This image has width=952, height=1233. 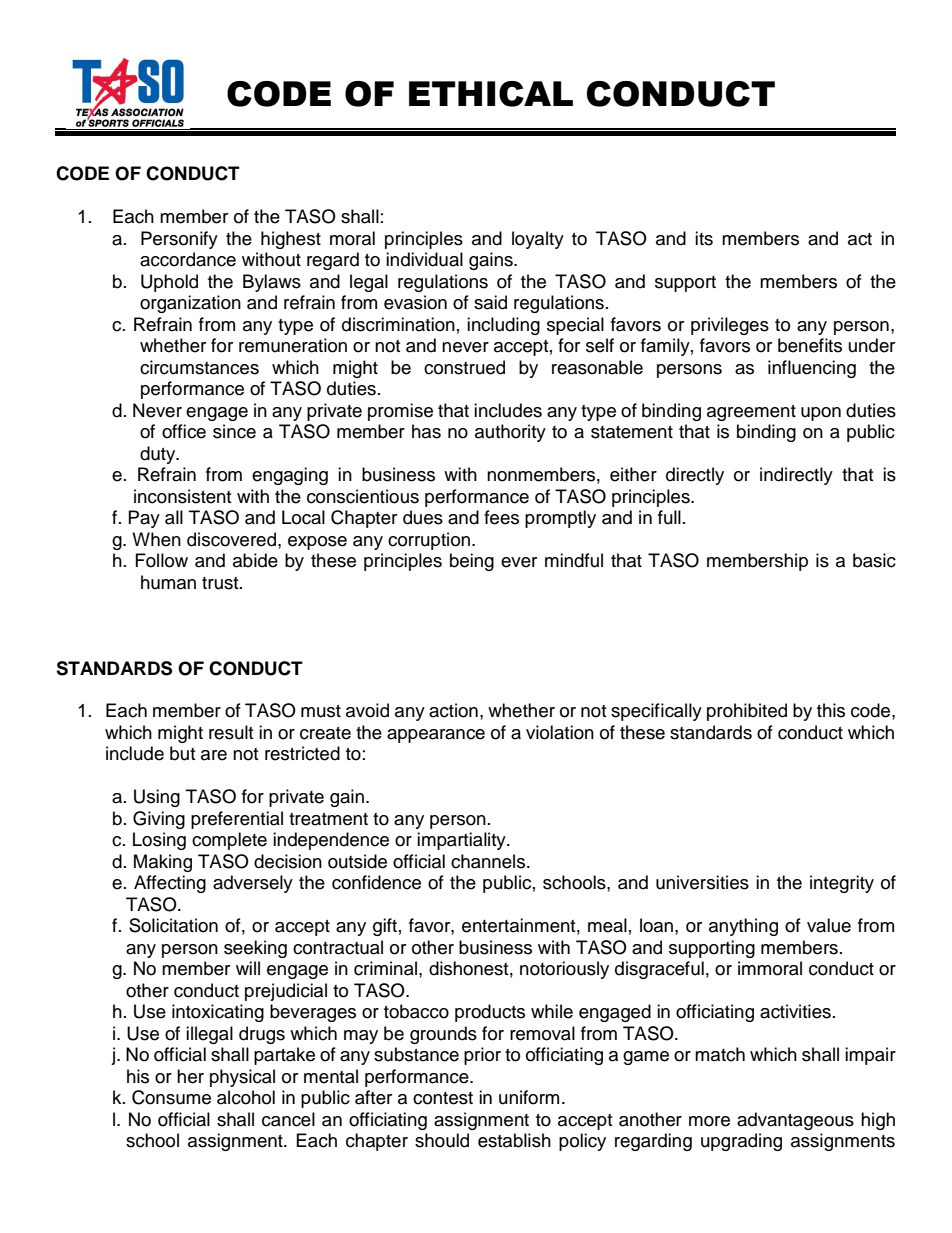 What do you see at coordinates (501, 517) in the image?
I see `fees` at bounding box center [501, 517].
